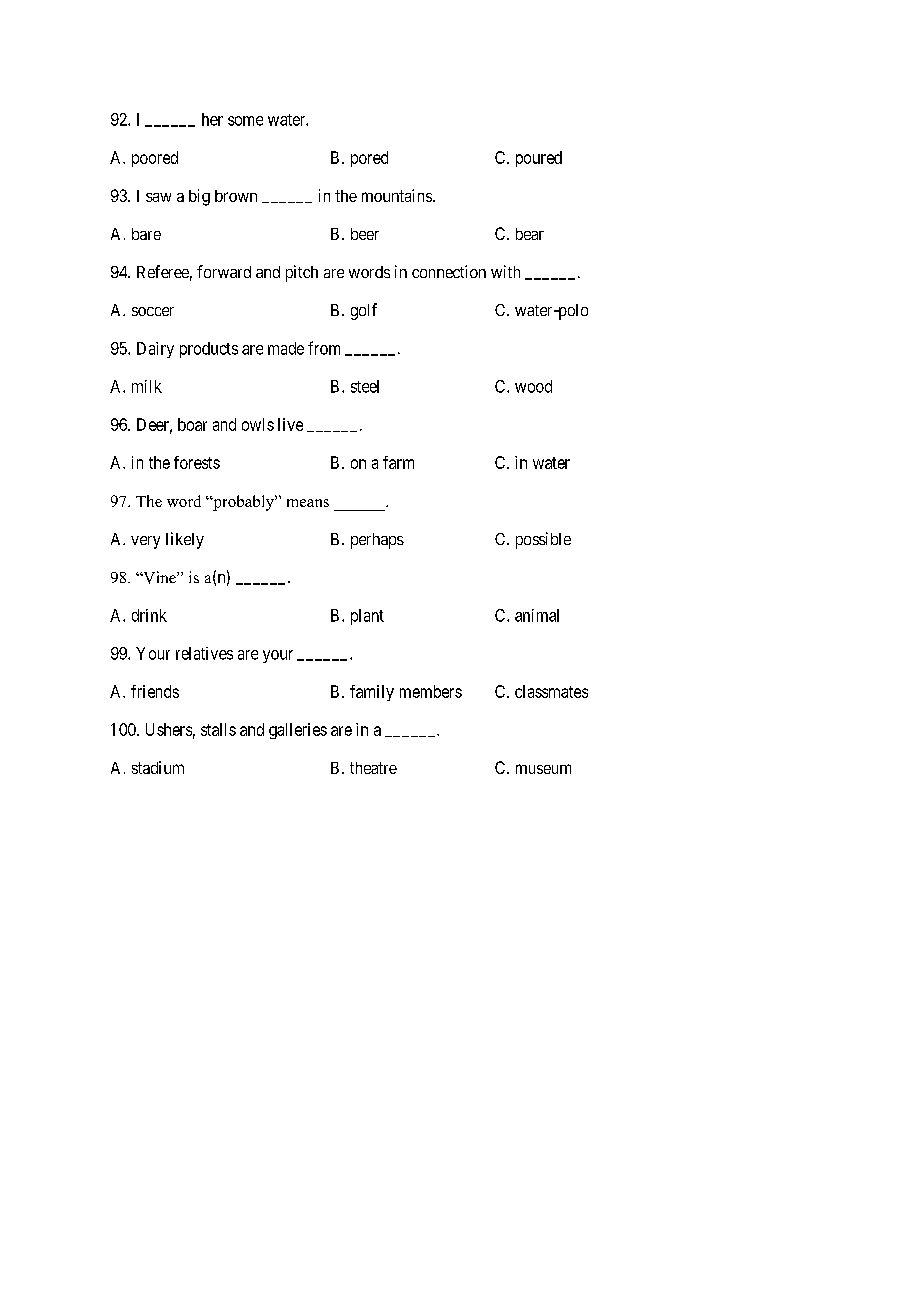 This screenshot has height=1308, width=924. What do you see at coordinates (209, 350) in the screenshot?
I see `products` at bounding box center [209, 350].
